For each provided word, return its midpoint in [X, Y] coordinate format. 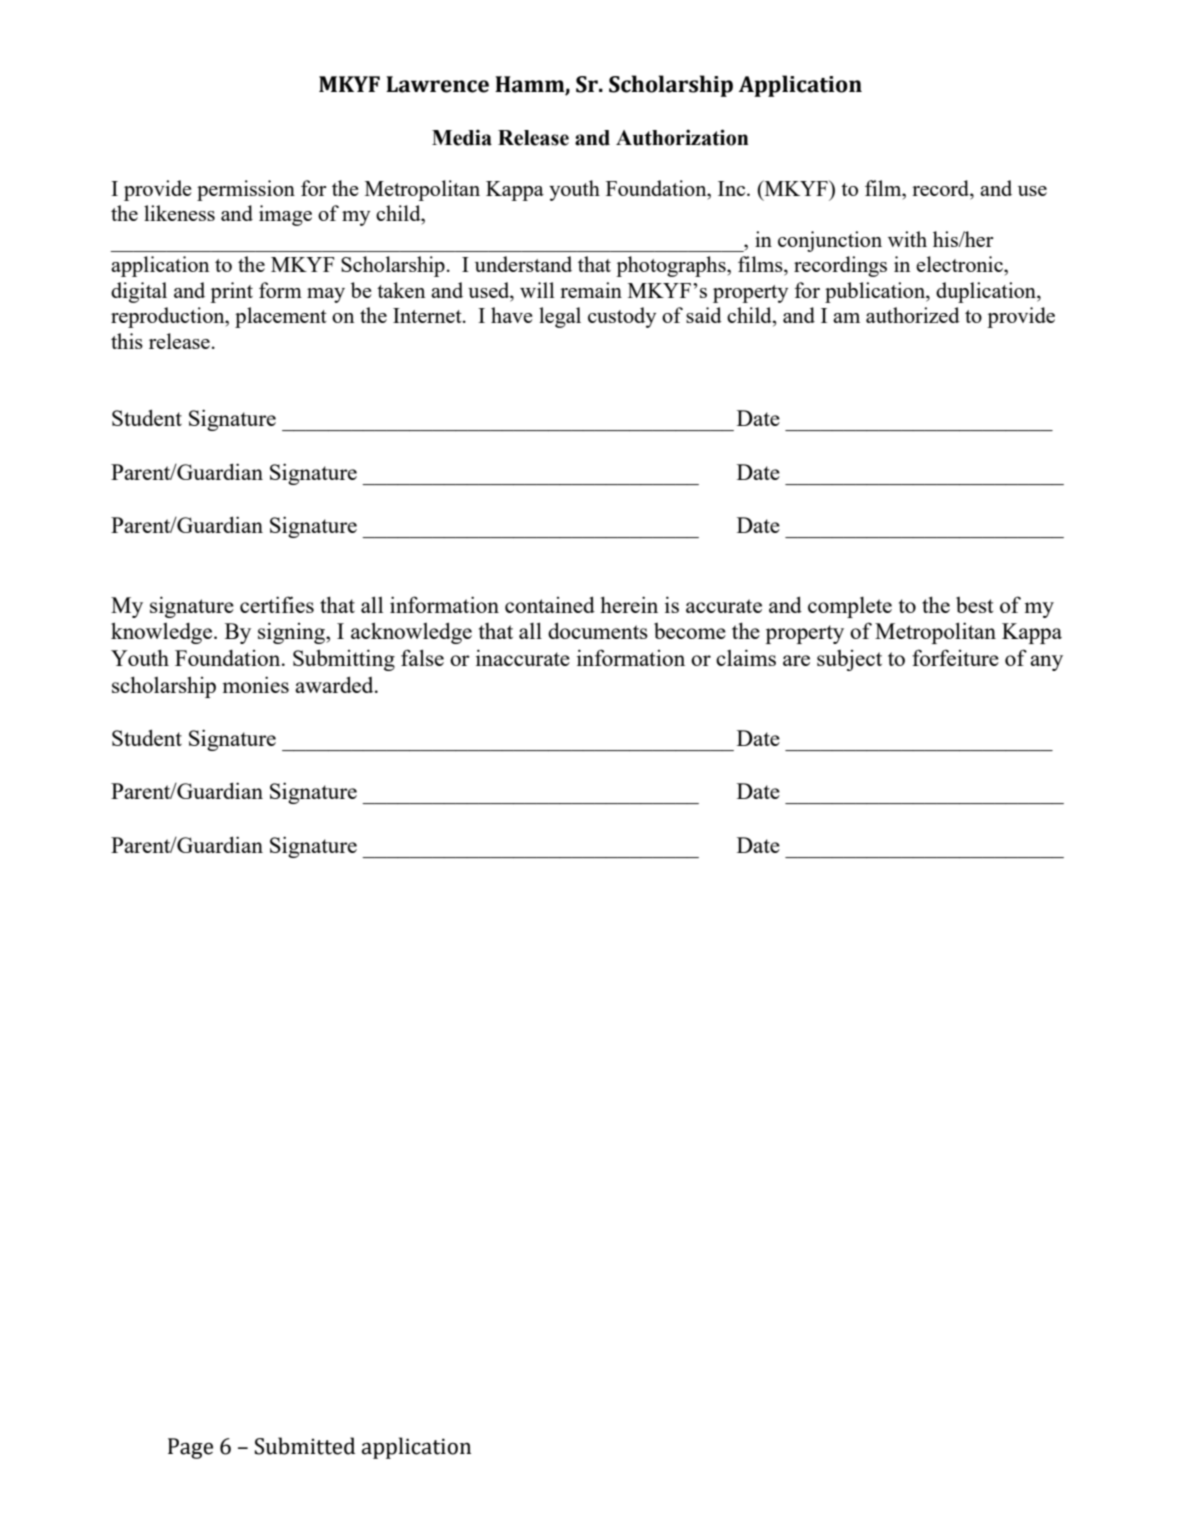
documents [598, 630]
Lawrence [437, 84]
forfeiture [955, 657]
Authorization [682, 137]
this [127, 341]
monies [255, 684]
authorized [913, 315]
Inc [733, 188]
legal [560, 317]
